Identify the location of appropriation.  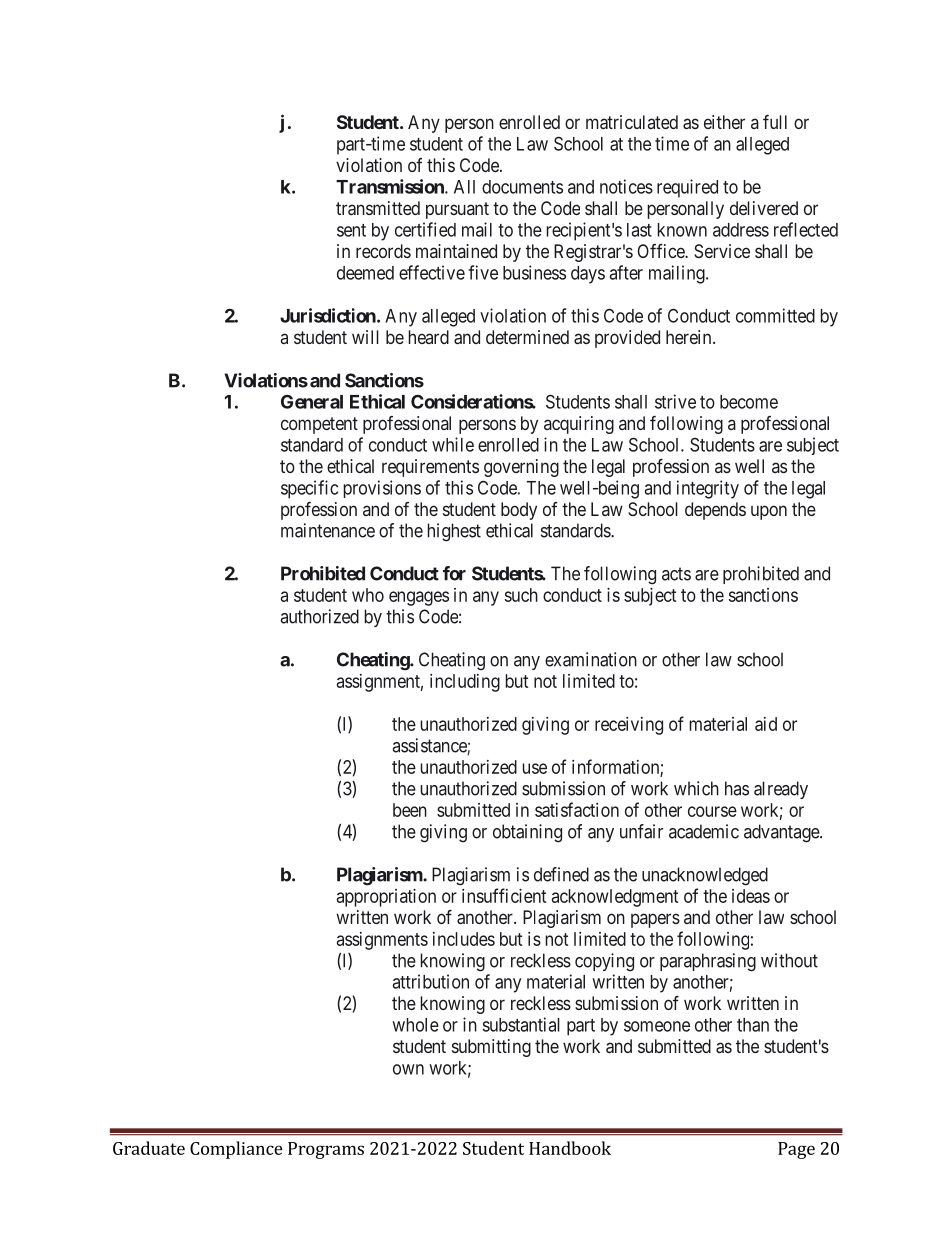
(386, 898).
